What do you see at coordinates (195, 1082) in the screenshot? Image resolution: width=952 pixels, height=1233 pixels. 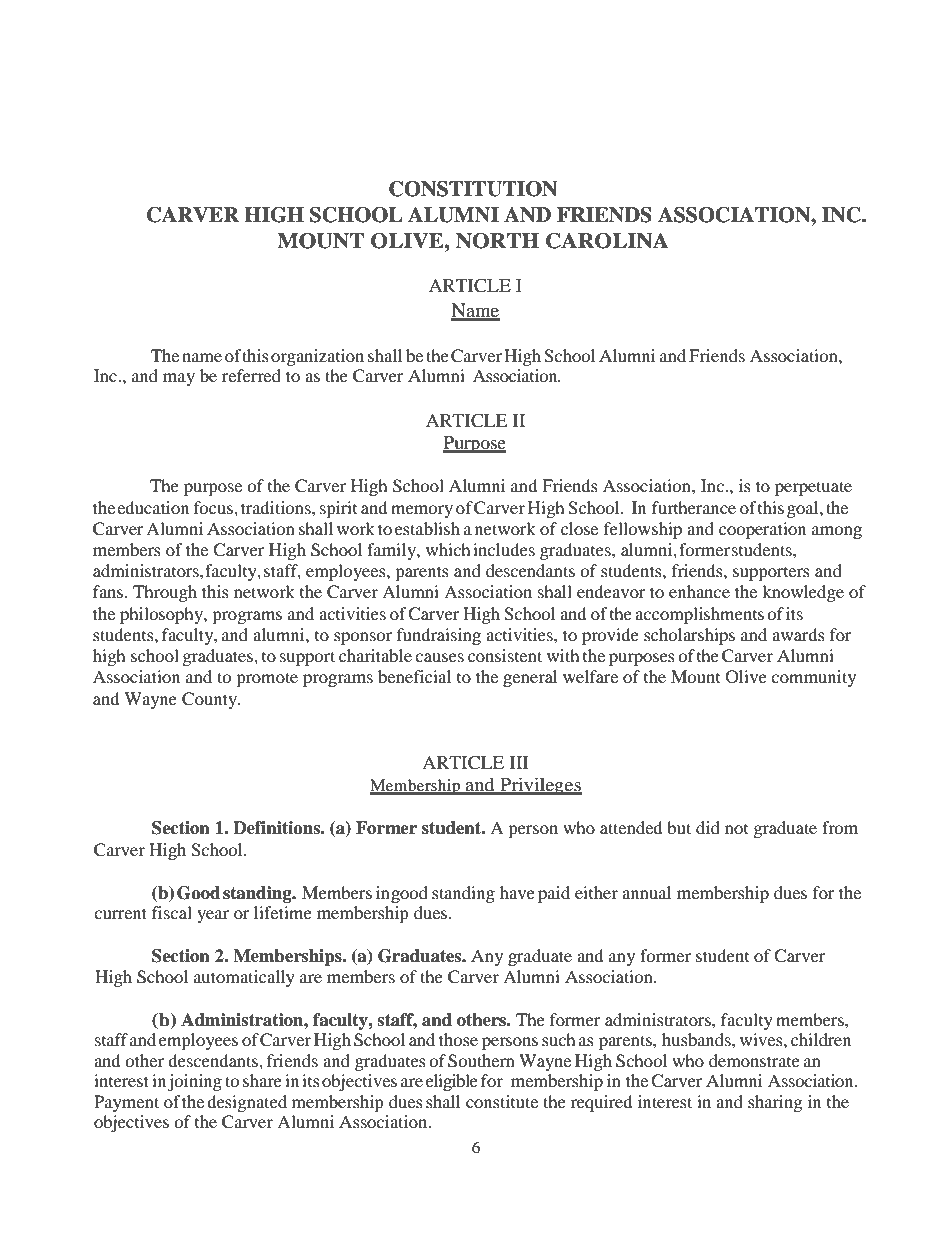 I see `joining` at bounding box center [195, 1082].
